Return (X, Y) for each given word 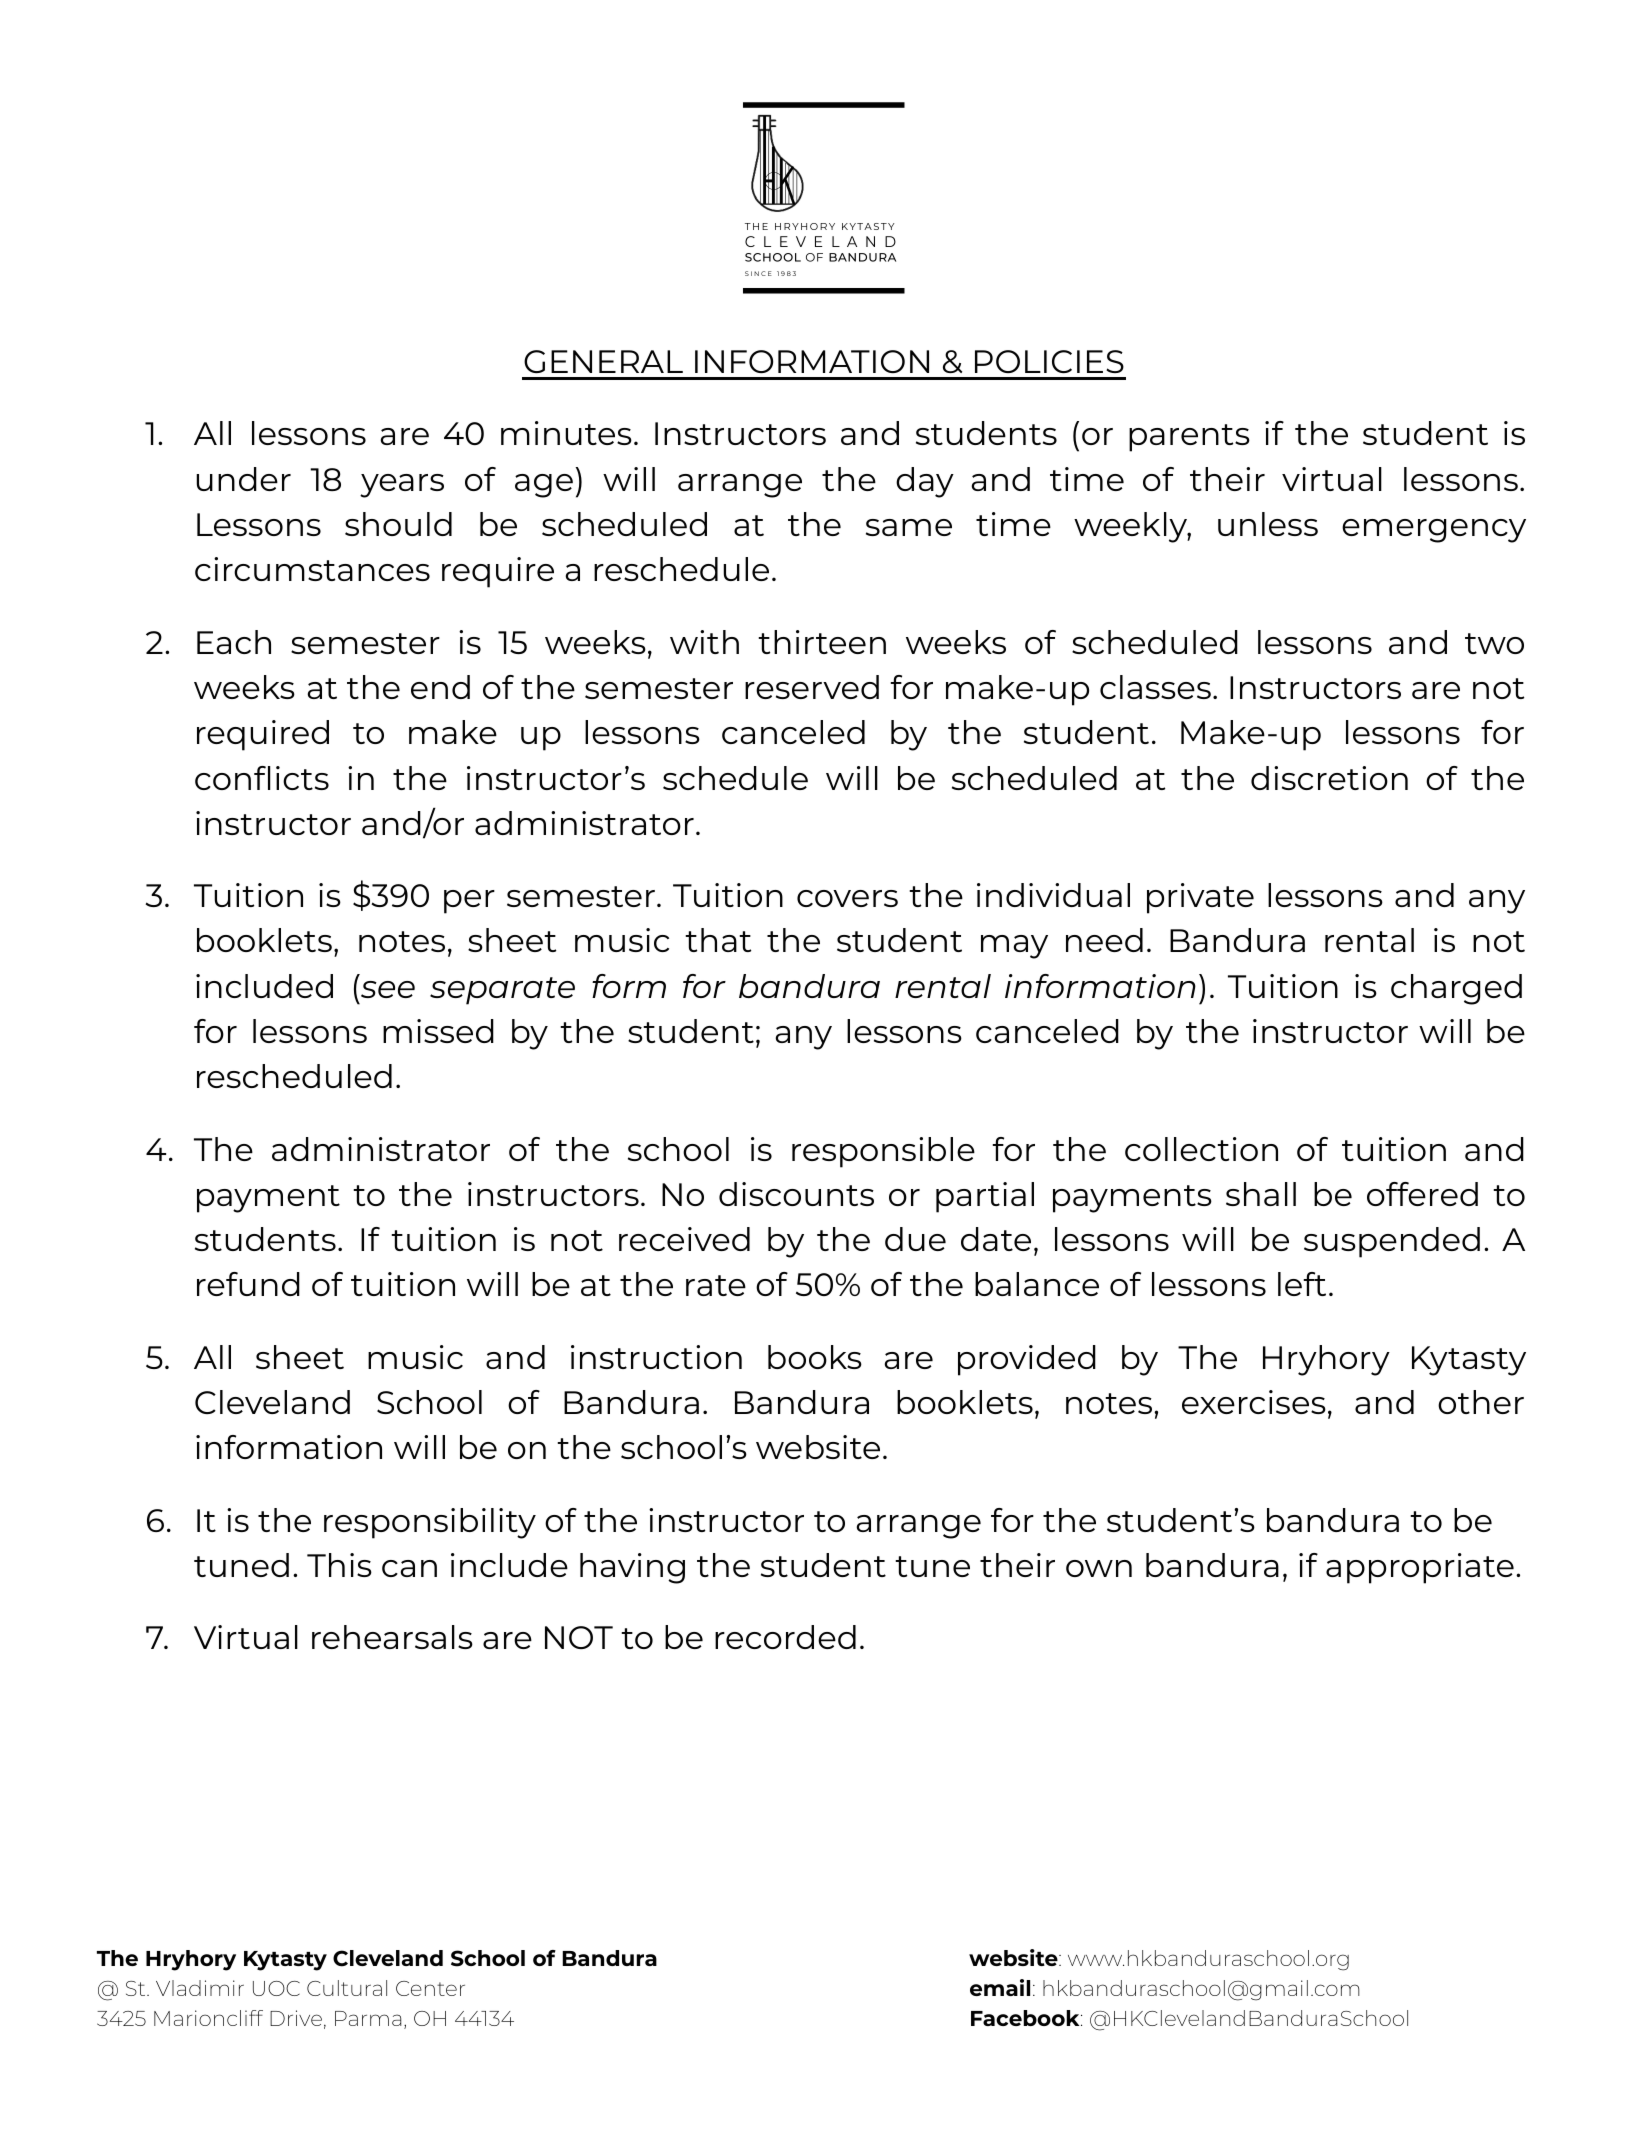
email (1000, 1987)
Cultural (347, 1988)
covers (847, 898)
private (1200, 898)
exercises (1254, 1402)
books (815, 1357)
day (925, 482)
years (402, 486)
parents (1189, 438)
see (388, 989)
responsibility (430, 1523)
